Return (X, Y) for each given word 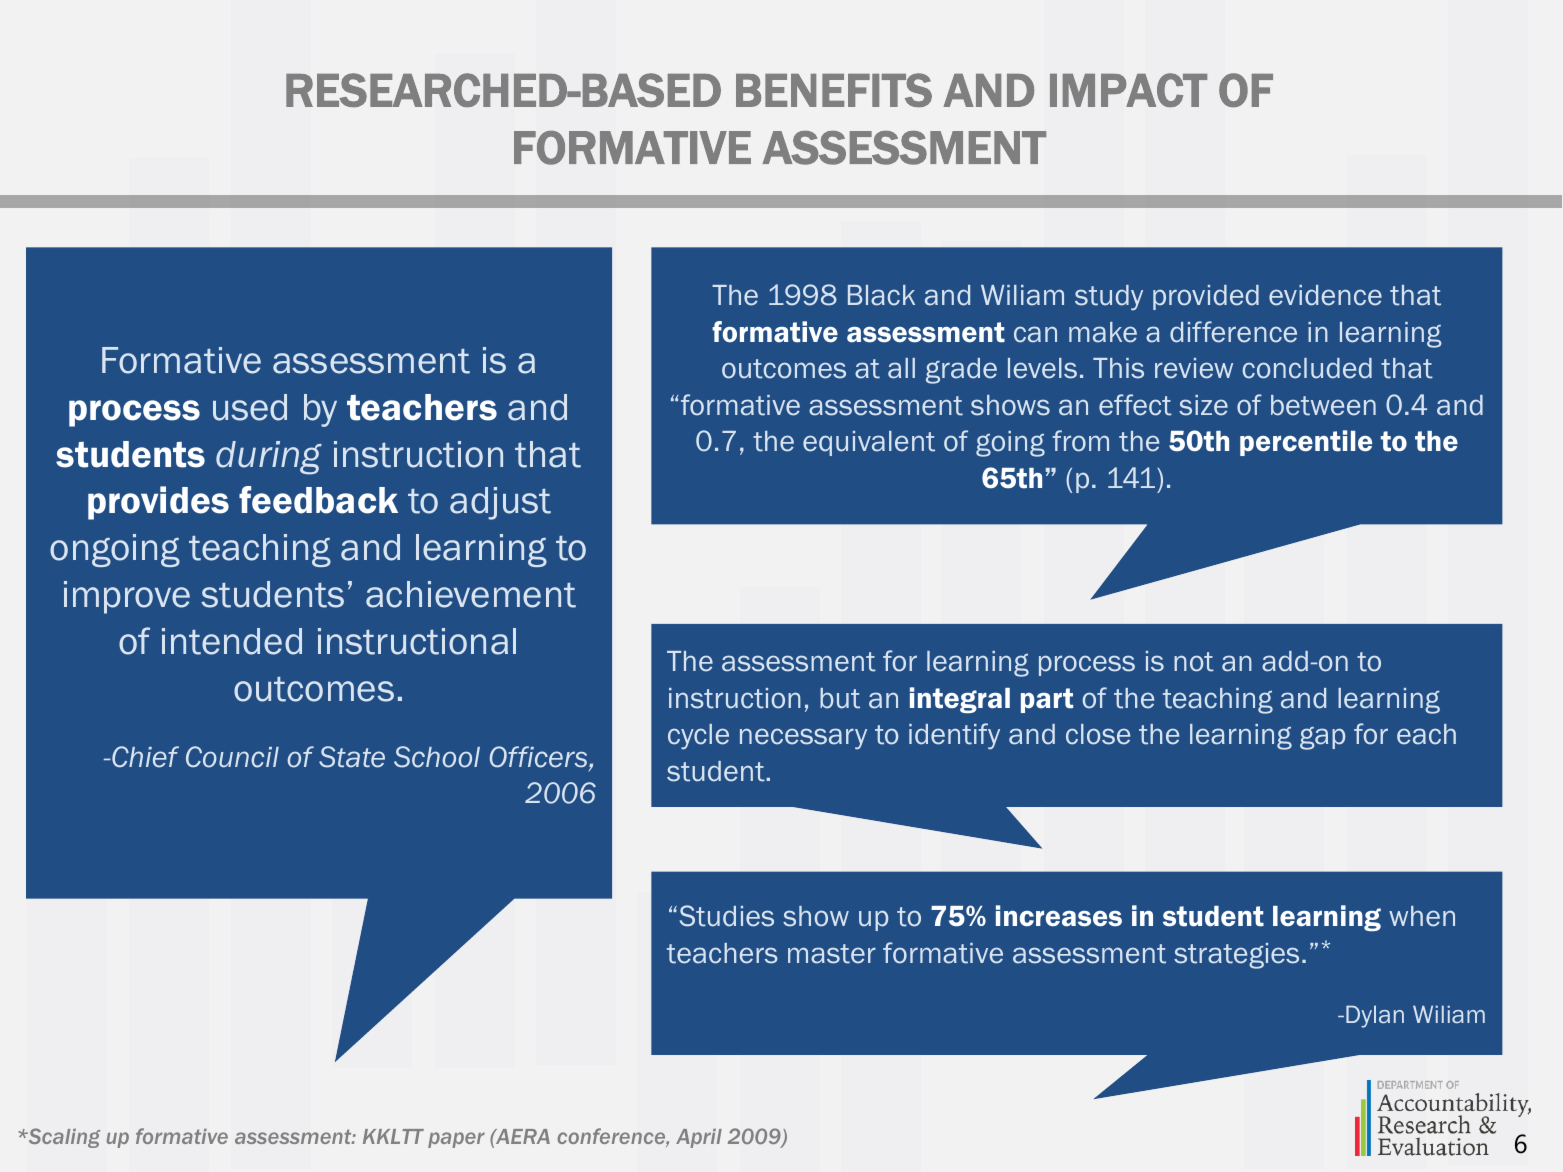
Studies (727, 916)
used (250, 407)
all (901, 368)
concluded (1307, 368)
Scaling (63, 1138)
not (1194, 662)
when (1422, 916)
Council (232, 757)
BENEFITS (834, 90)
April (699, 1138)
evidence (1325, 295)
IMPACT (1128, 90)
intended (232, 641)
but (840, 698)
